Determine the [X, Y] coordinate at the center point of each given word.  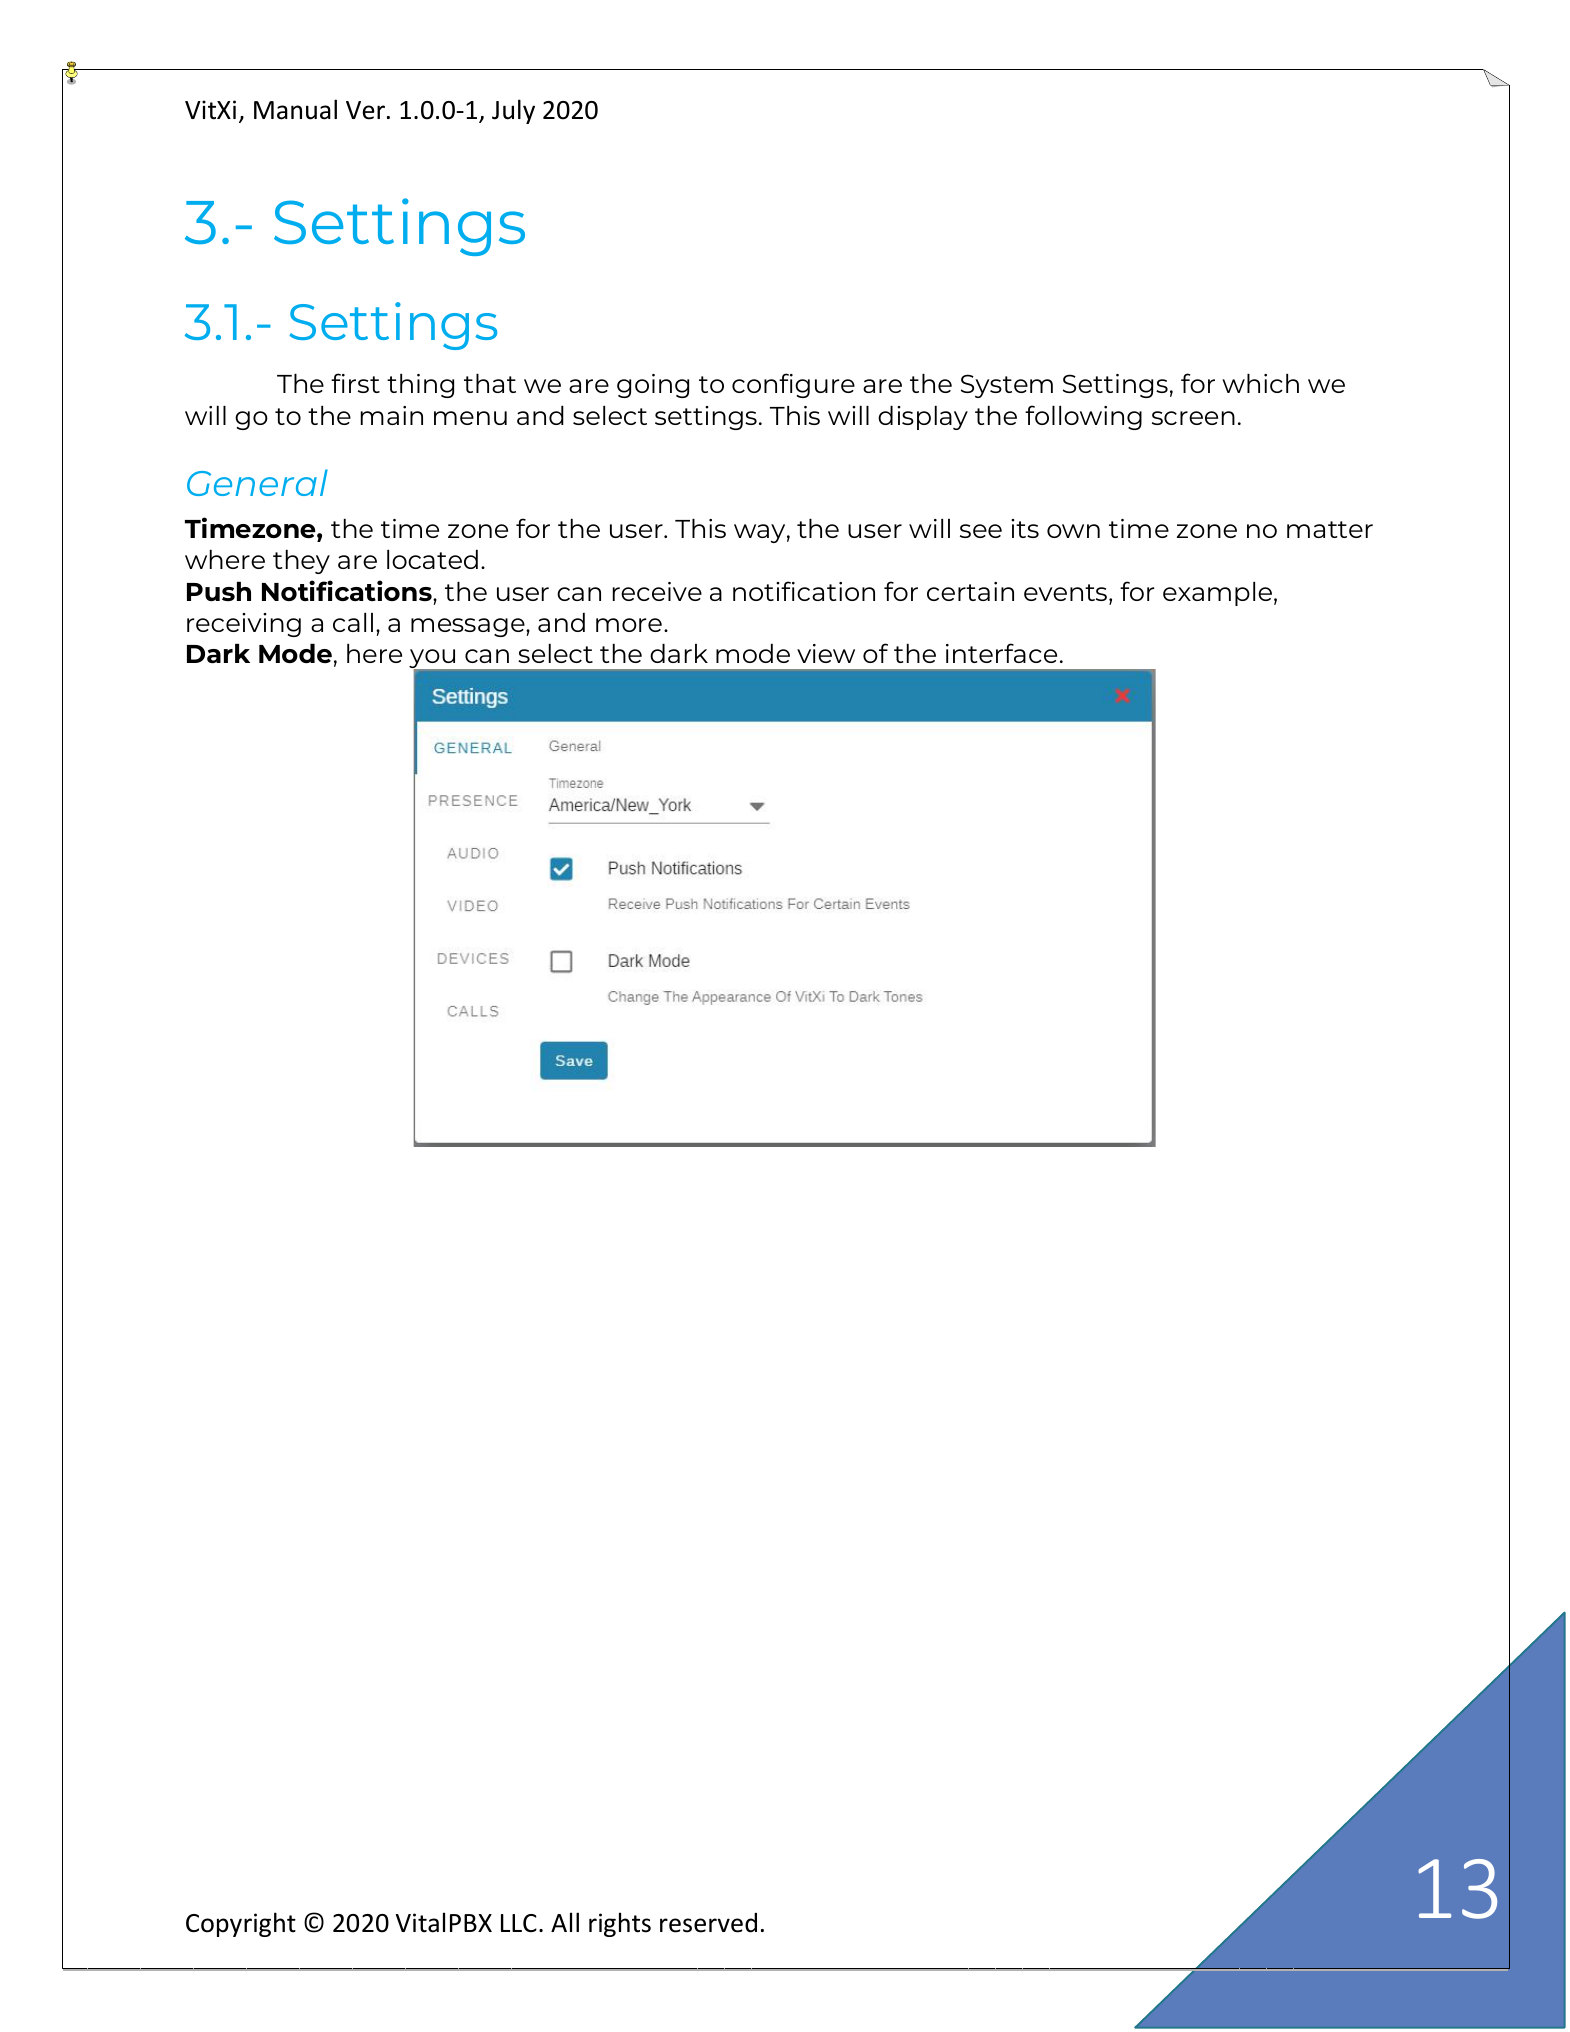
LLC [519, 1923]
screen [1193, 418]
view [826, 653]
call [353, 622]
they [301, 562]
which [1260, 383]
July [513, 111]
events [1065, 592]
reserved [708, 1923]
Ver [367, 110]
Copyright [241, 1924]
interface [1001, 653]
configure [793, 385]
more [629, 625]
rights [620, 1924]
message [469, 627]
